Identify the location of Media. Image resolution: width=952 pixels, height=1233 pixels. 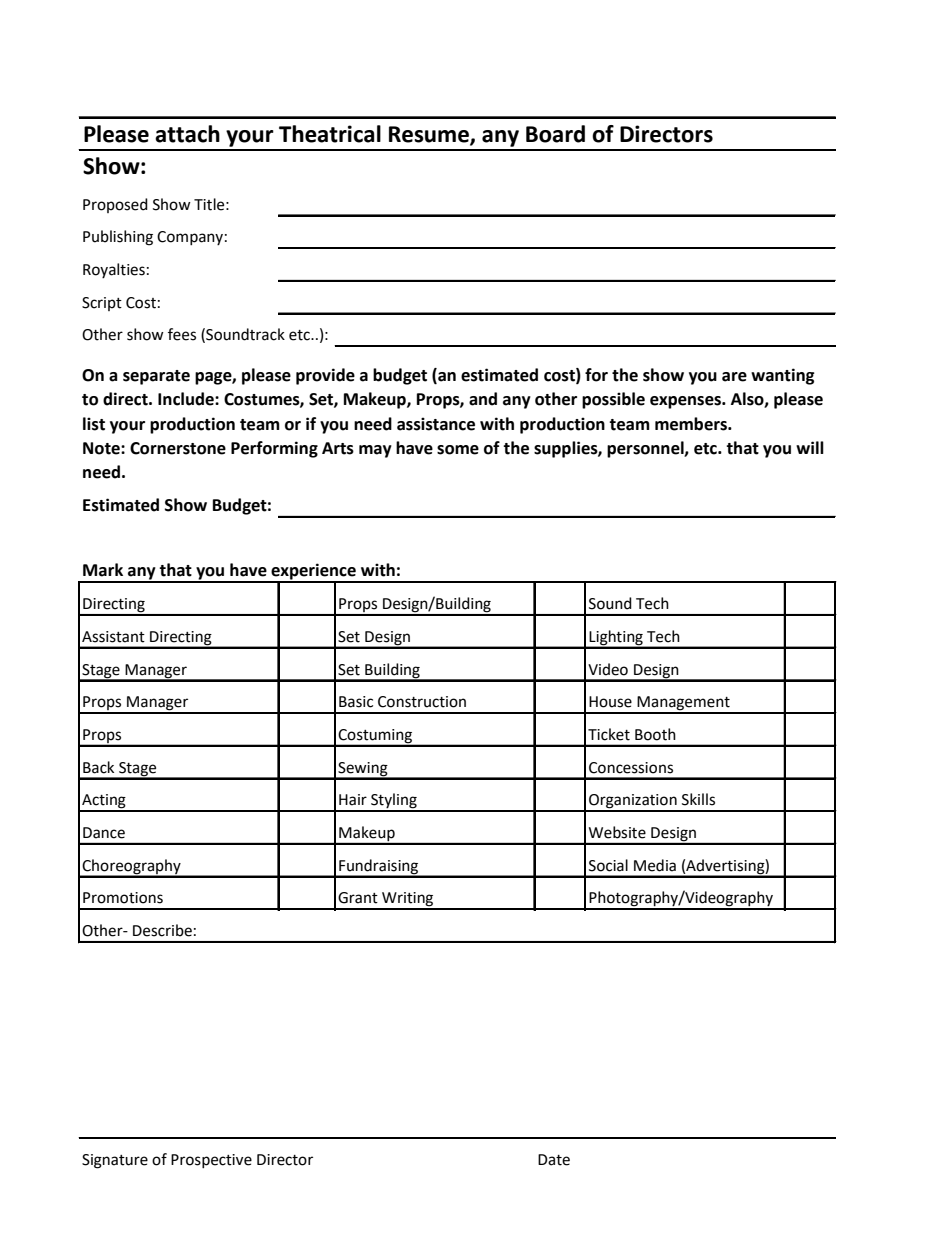
(655, 865).
